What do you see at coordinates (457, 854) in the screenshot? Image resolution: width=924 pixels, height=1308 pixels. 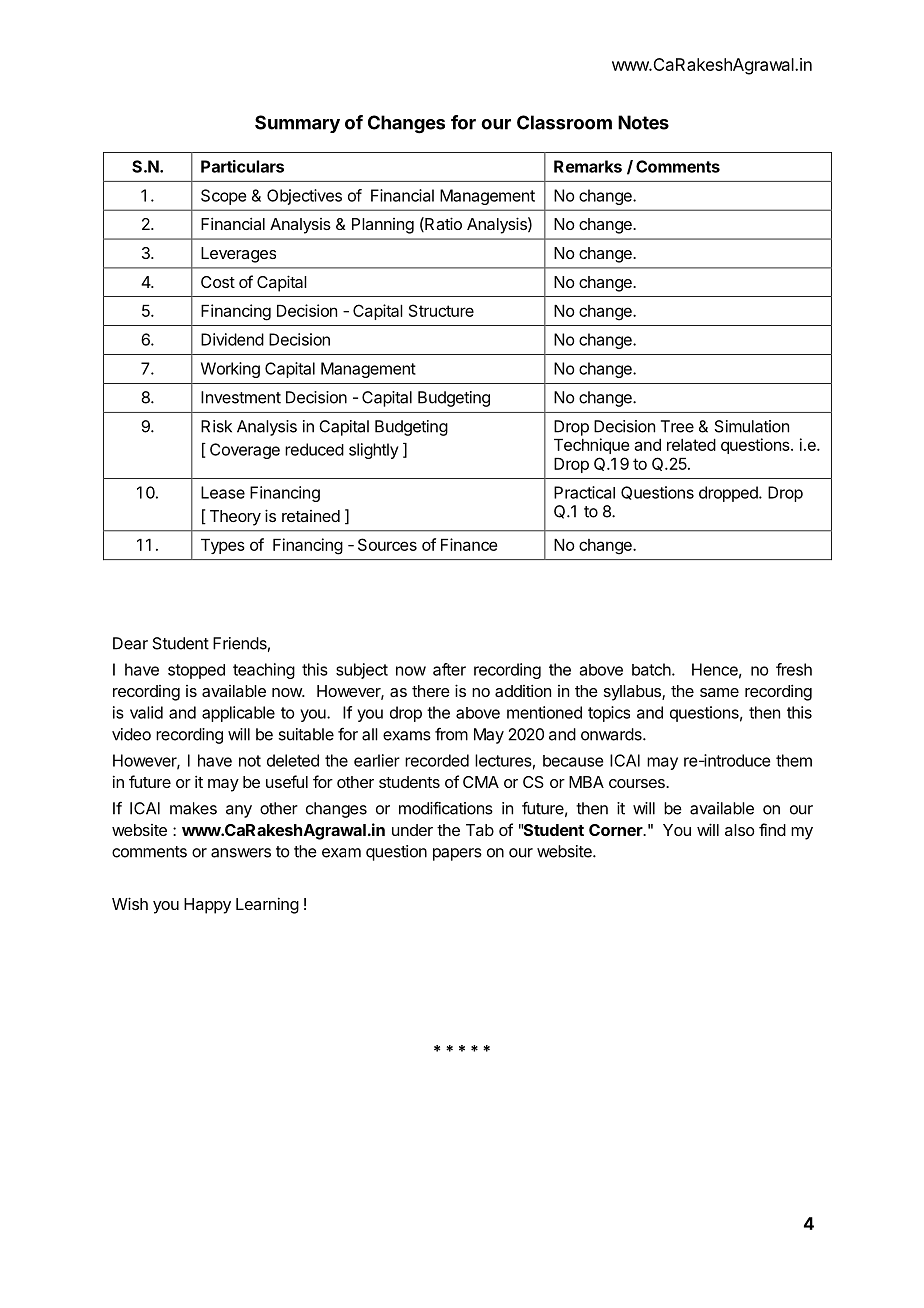 I see `papers` at bounding box center [457, 854].
